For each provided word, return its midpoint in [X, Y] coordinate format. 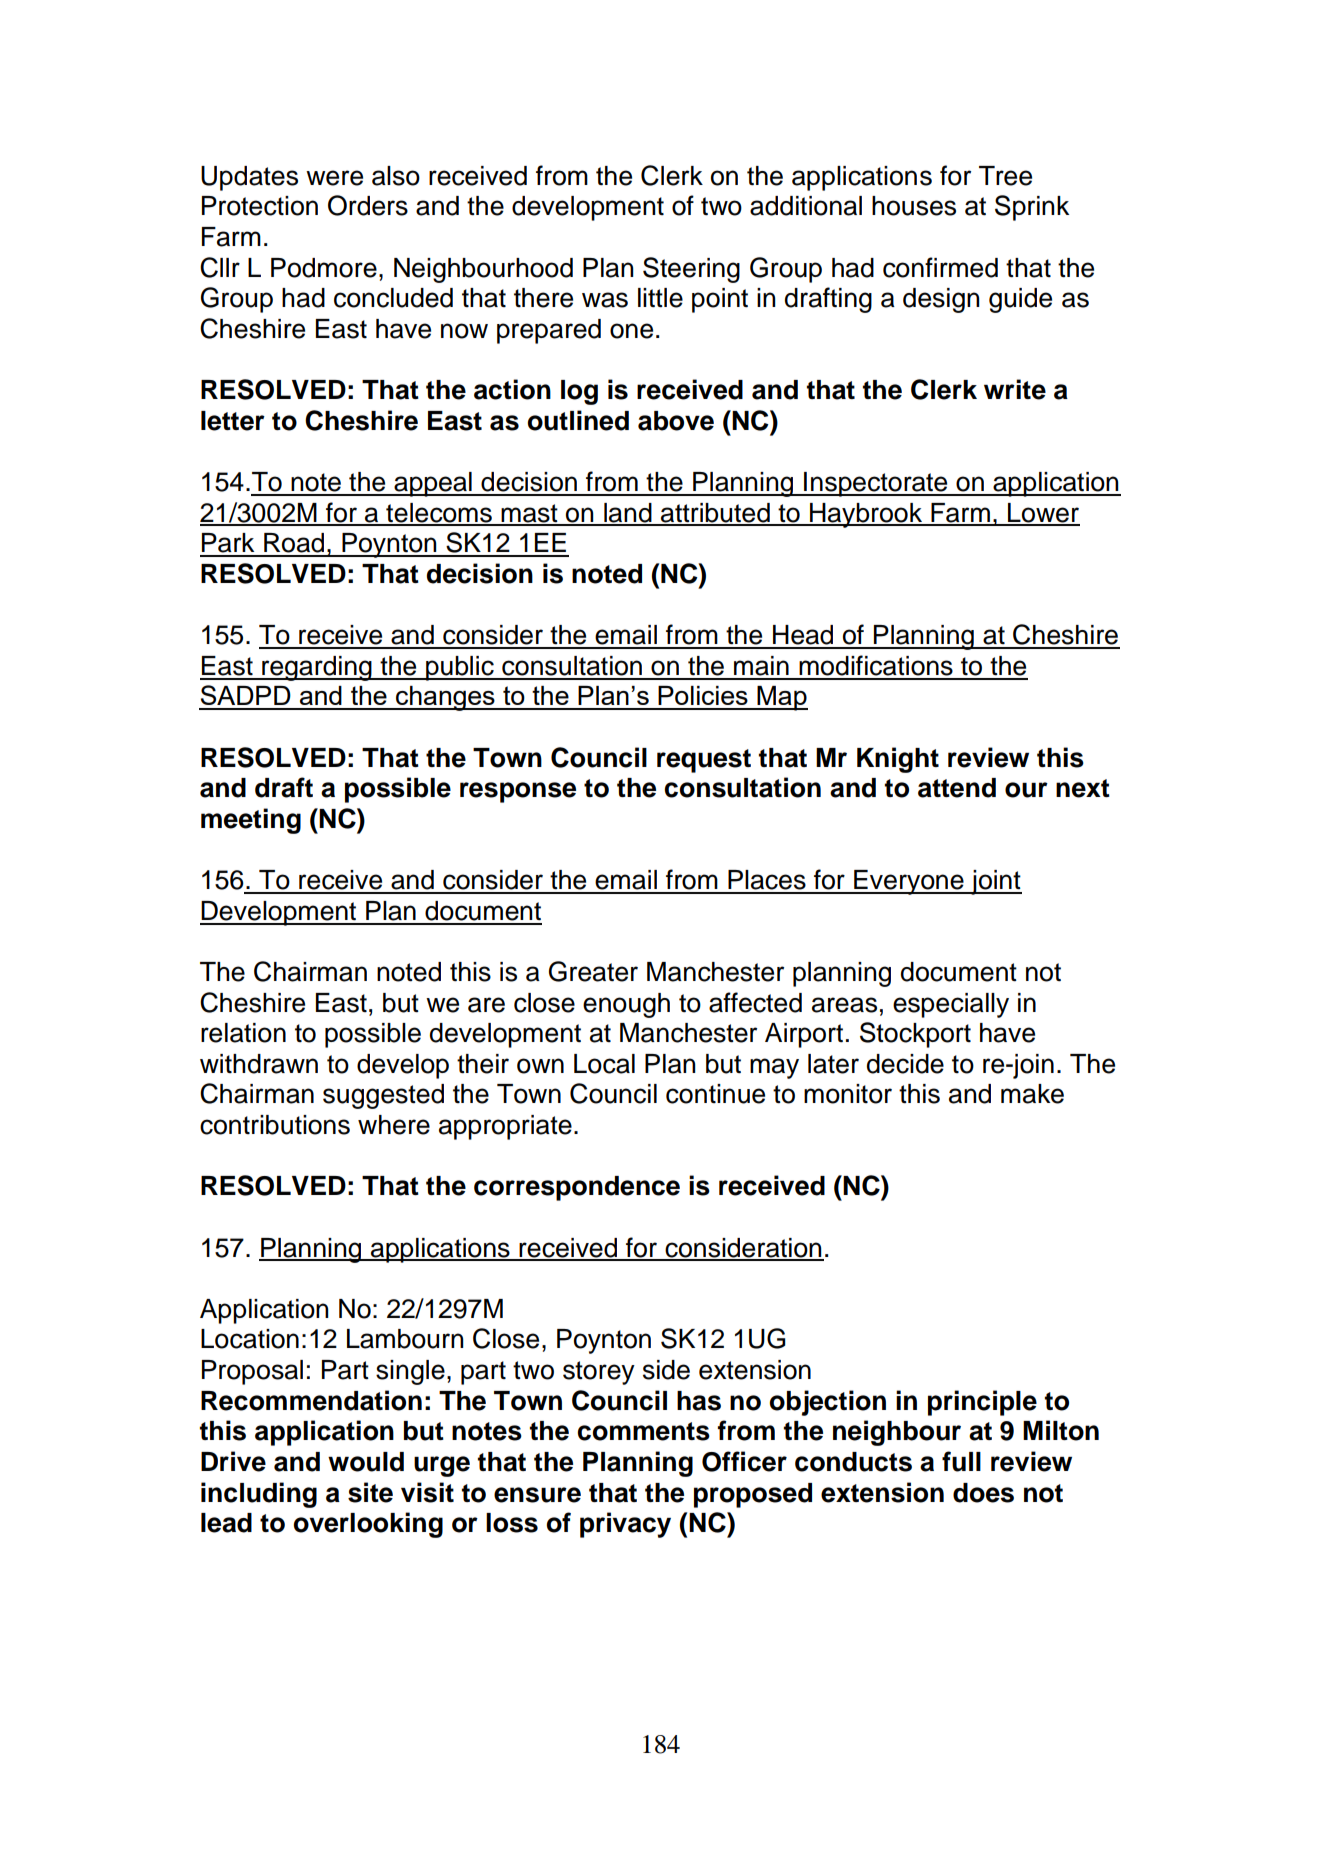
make [1032, 1094]
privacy [625, 1525]
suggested [383, 1096]
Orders [368, 205]
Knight [898, 760]
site [370, 1492]
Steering [691, 270]
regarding [317, 668]
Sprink [1032, 208]
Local [604, 1064]
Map [781, 698]
